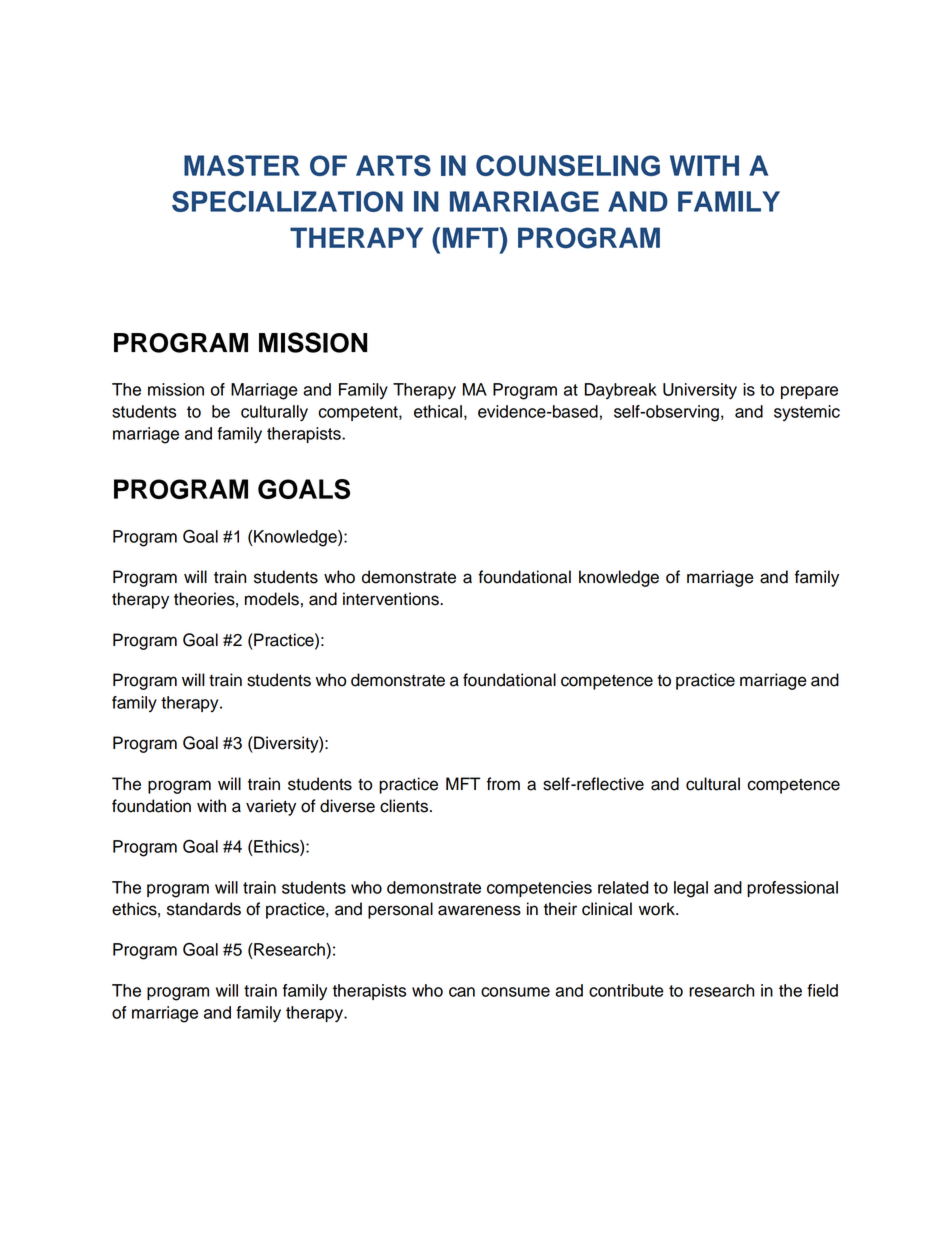  Describe the element at coordinates (792, 889) in the screenshot. I see `professional` at that location.
